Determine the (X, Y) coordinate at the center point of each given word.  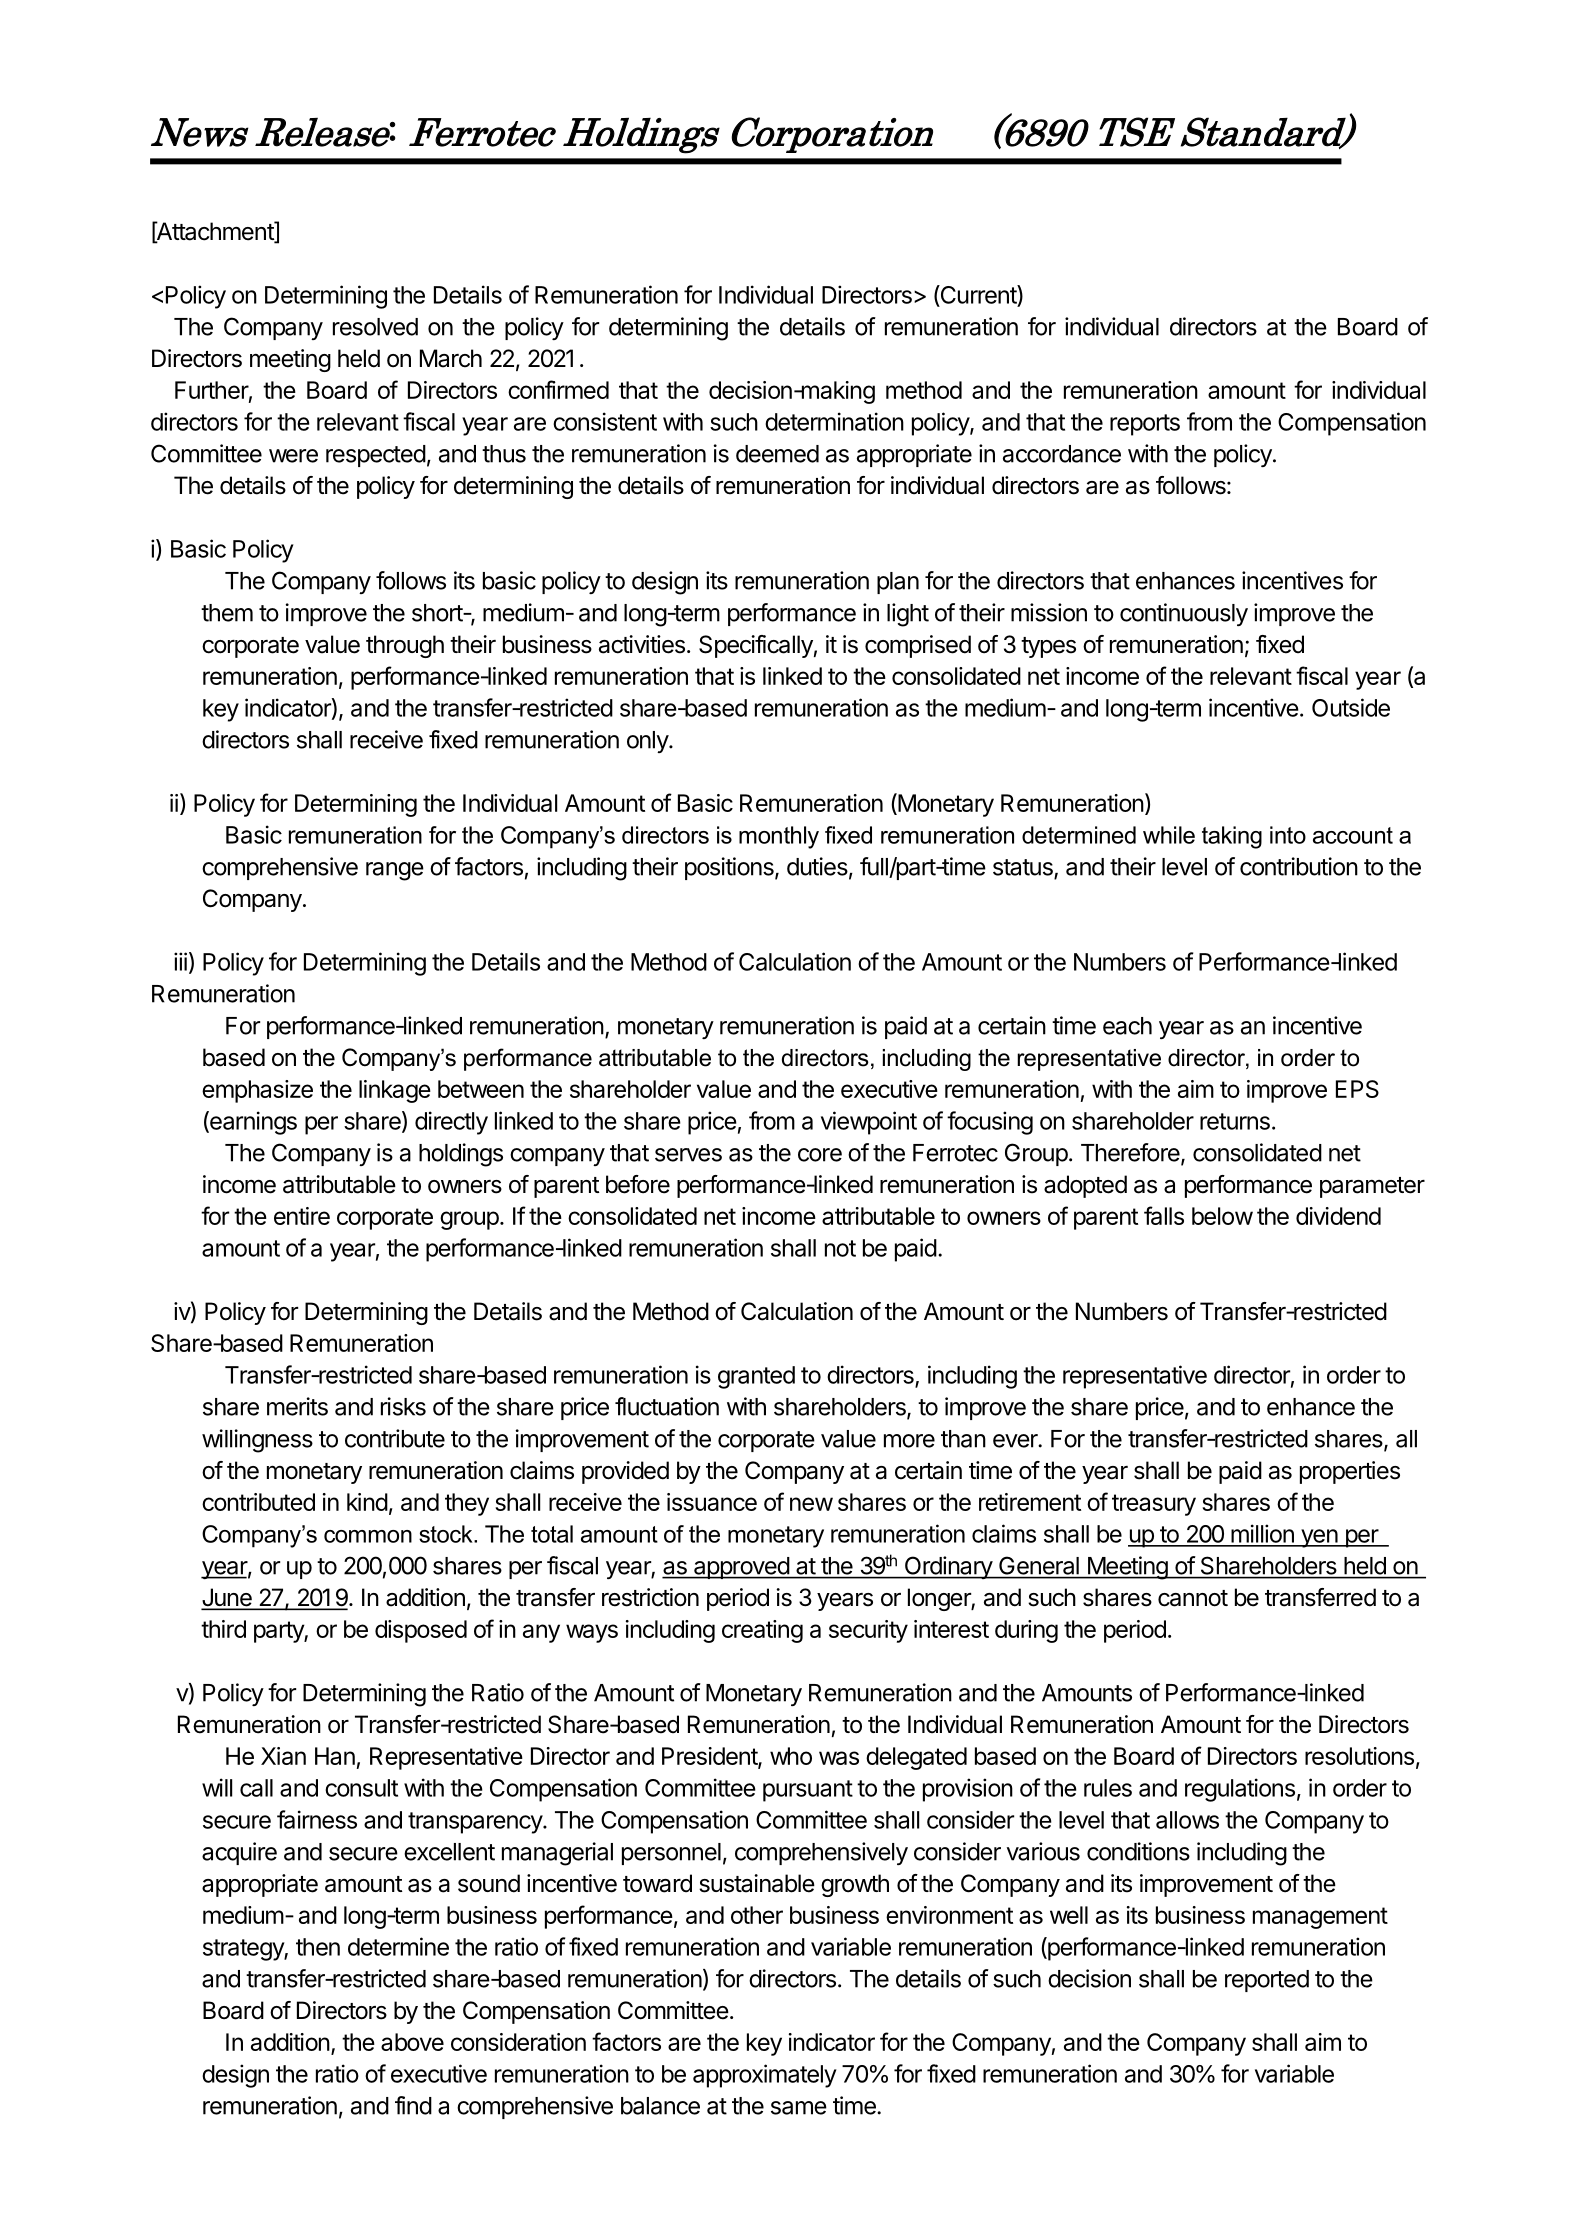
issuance (712, 1502)
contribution (1299, 866)
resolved (375, 327)
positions (730, 868)
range (395, 871)
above (412, 2042)
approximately (765, 2076)
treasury (1154, 1505)
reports (1145, 425)
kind (367, 1502)
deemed (777, 454)
